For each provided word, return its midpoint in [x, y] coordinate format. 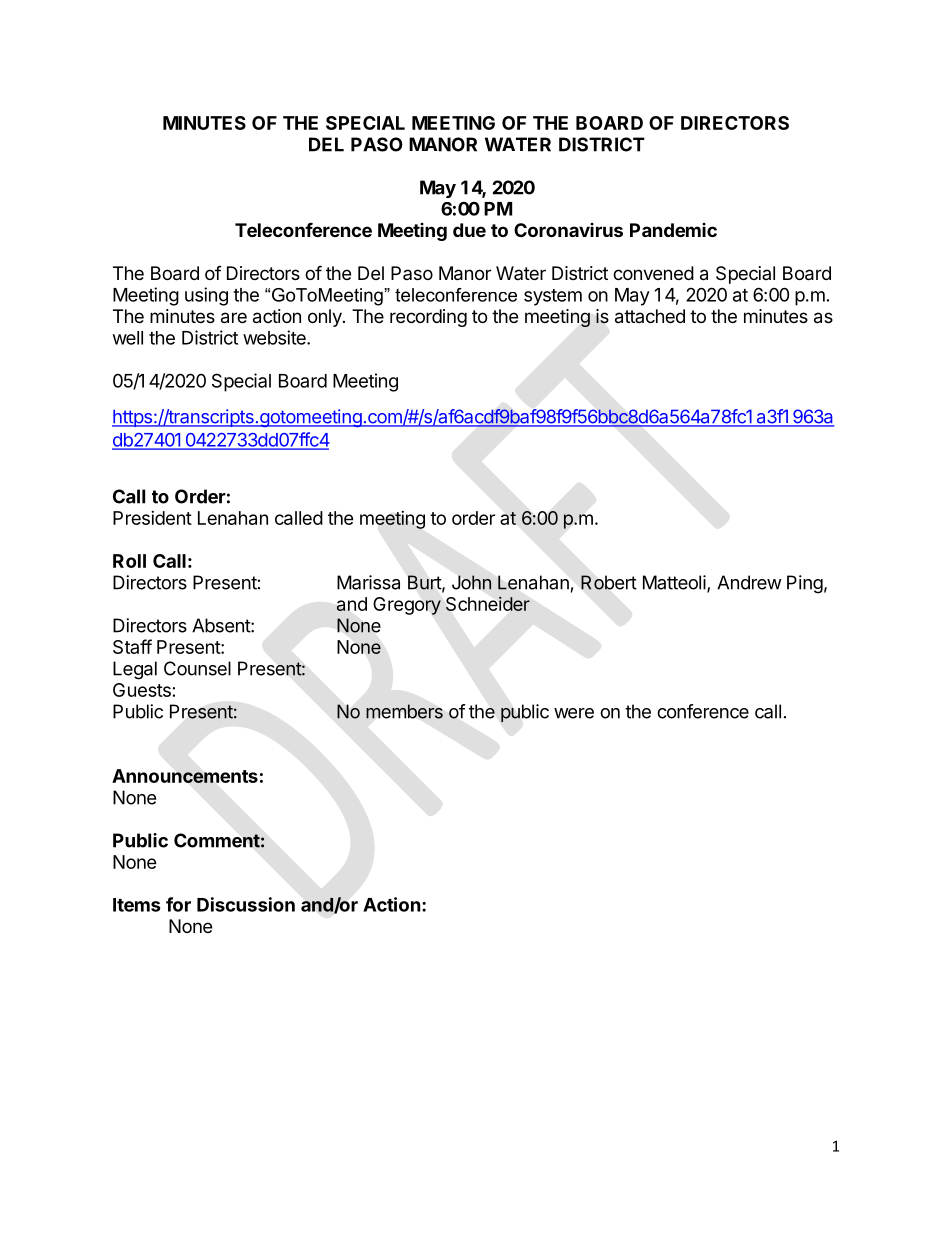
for [178, 904]
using [206, 296]
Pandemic [673, 230]
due [469, 230]
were [574, 713]
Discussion [246, 904]
